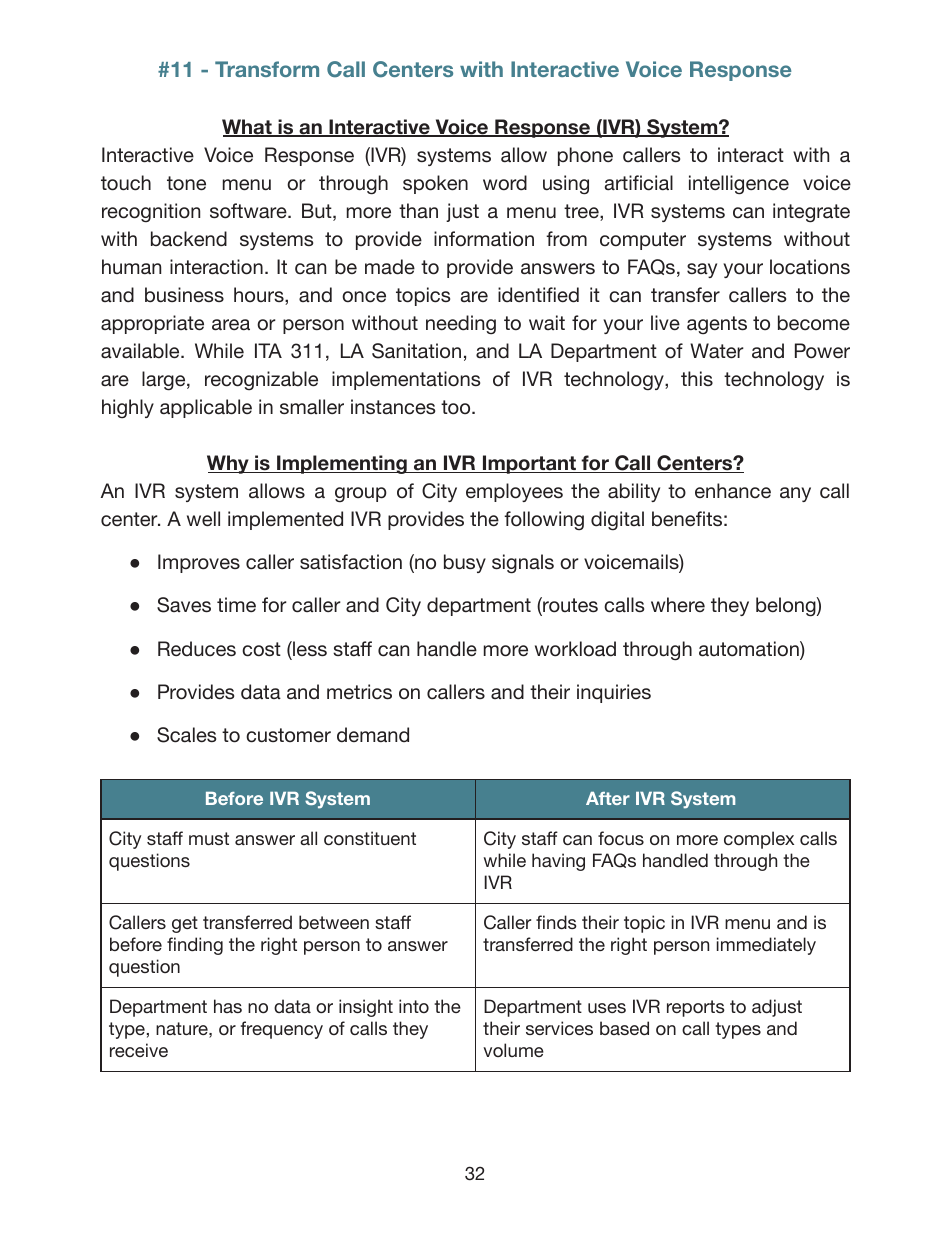  I want to click on Improves, so click(199, 563).
